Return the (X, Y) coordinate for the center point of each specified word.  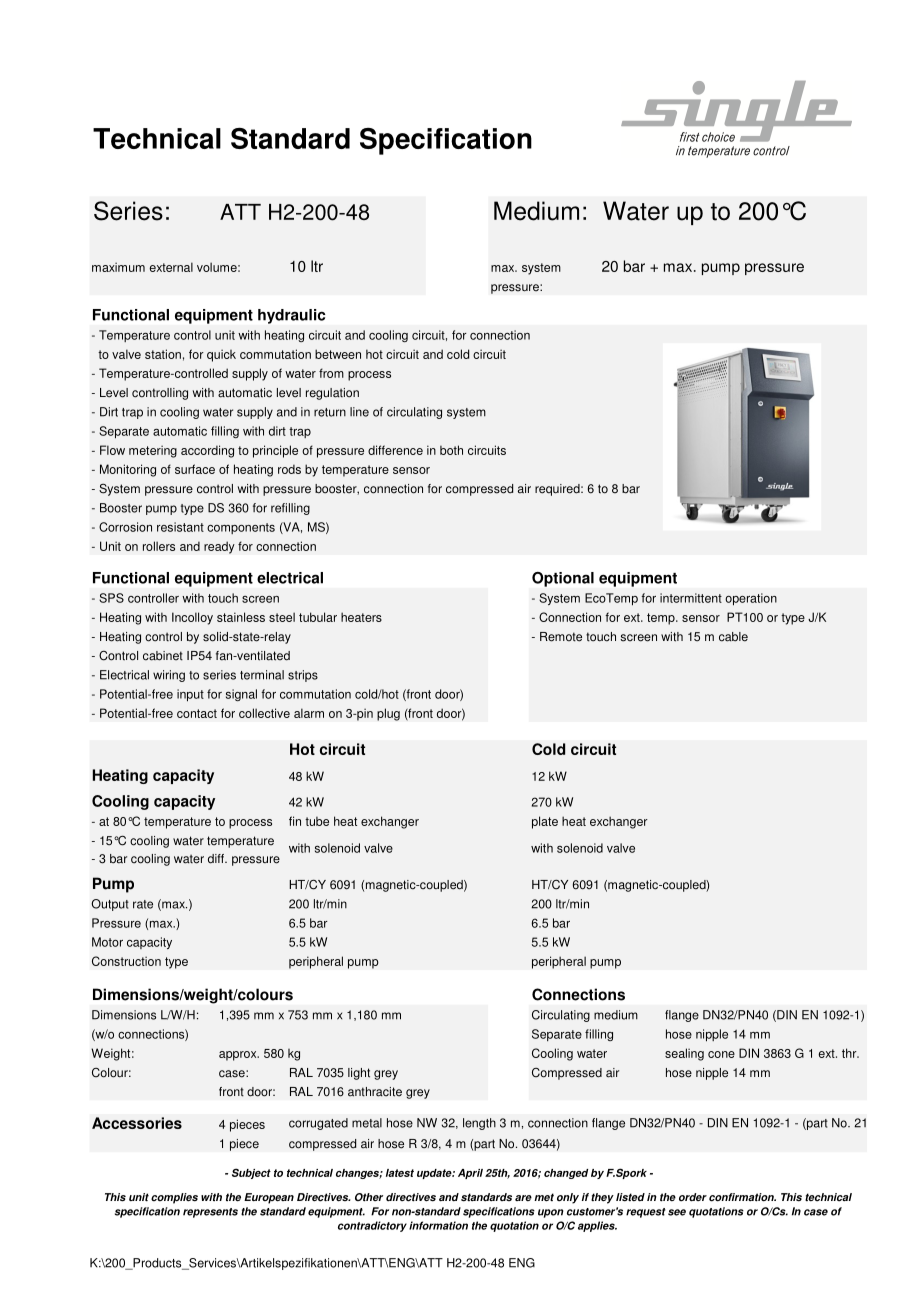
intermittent (691, 598)
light (359, 1074)
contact (197, 713)
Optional (563, 579)
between (338, 354)
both (451, 450)
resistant (180, 527)
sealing (684, 1054)
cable (733, 637)
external (171, 267)
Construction (126, 961)
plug (388, 714)
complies (174, 1198)
